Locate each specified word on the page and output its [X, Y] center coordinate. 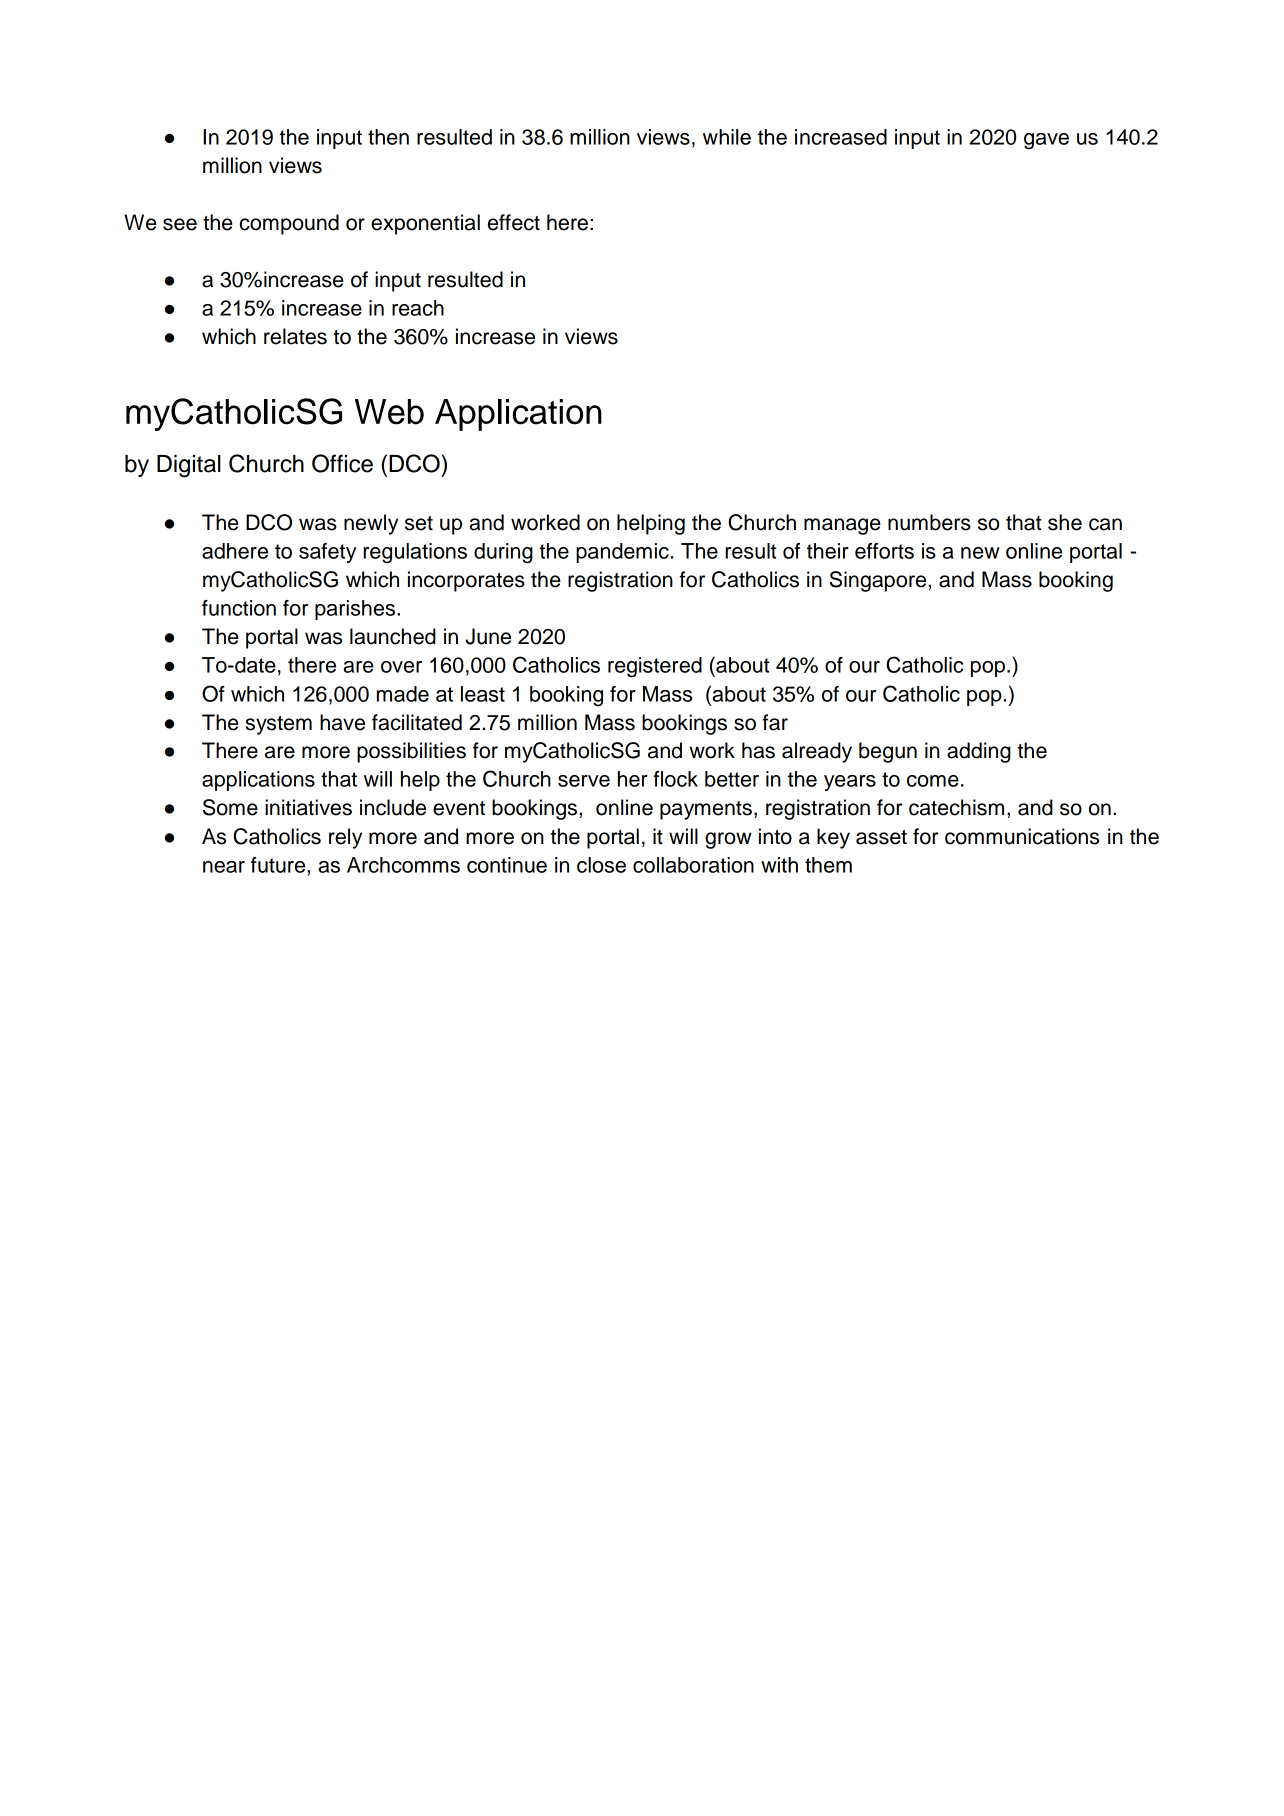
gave [1046, 141]
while [727, 137]
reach [418, 308]
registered [655, 667]
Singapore [879, 581]
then [388, 137]
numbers [929, 522]
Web [389, 412]
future [279, 865]
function [239, 608]
